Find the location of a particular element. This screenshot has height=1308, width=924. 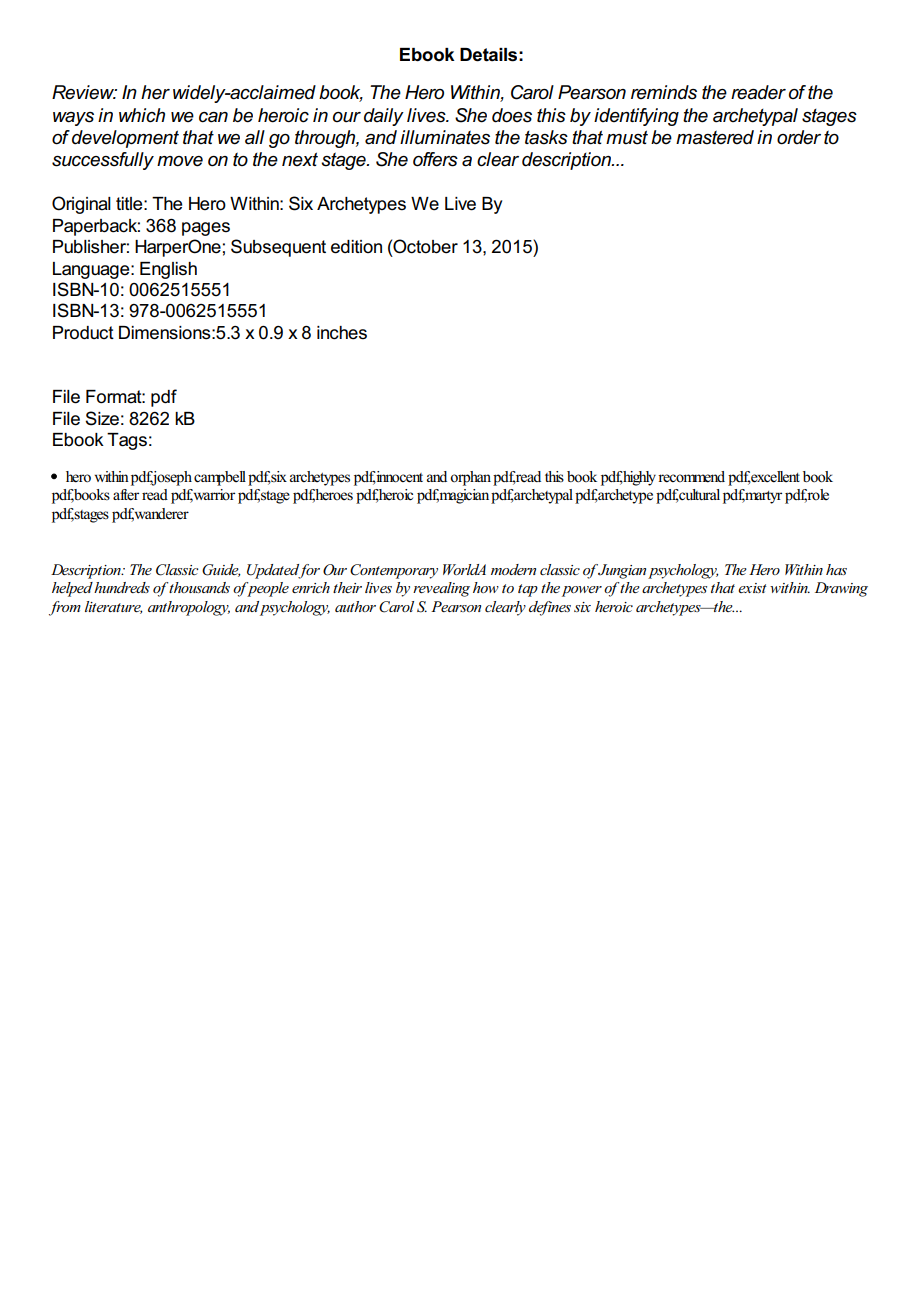

how is located at coordinates (486, 587).
